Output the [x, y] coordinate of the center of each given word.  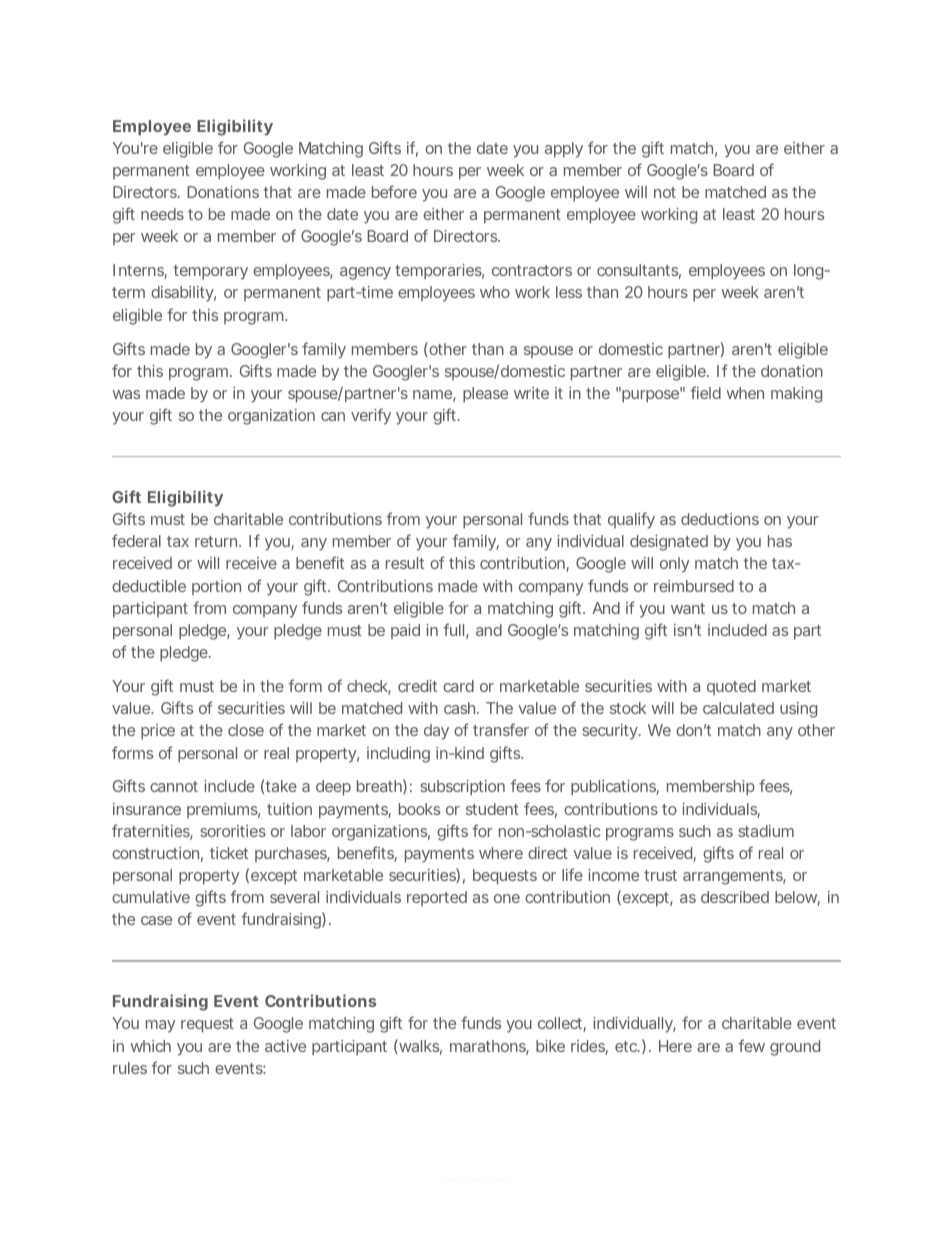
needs [162, 214]
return [217, 541]
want [688, 608]
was [126, 394]
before [394, 191]
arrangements [734, 877]
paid [405, 631]
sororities [233, 831]
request [207, 1025]
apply [564, 150]
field [705, 392]
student [492, 809]
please [485, 395]
